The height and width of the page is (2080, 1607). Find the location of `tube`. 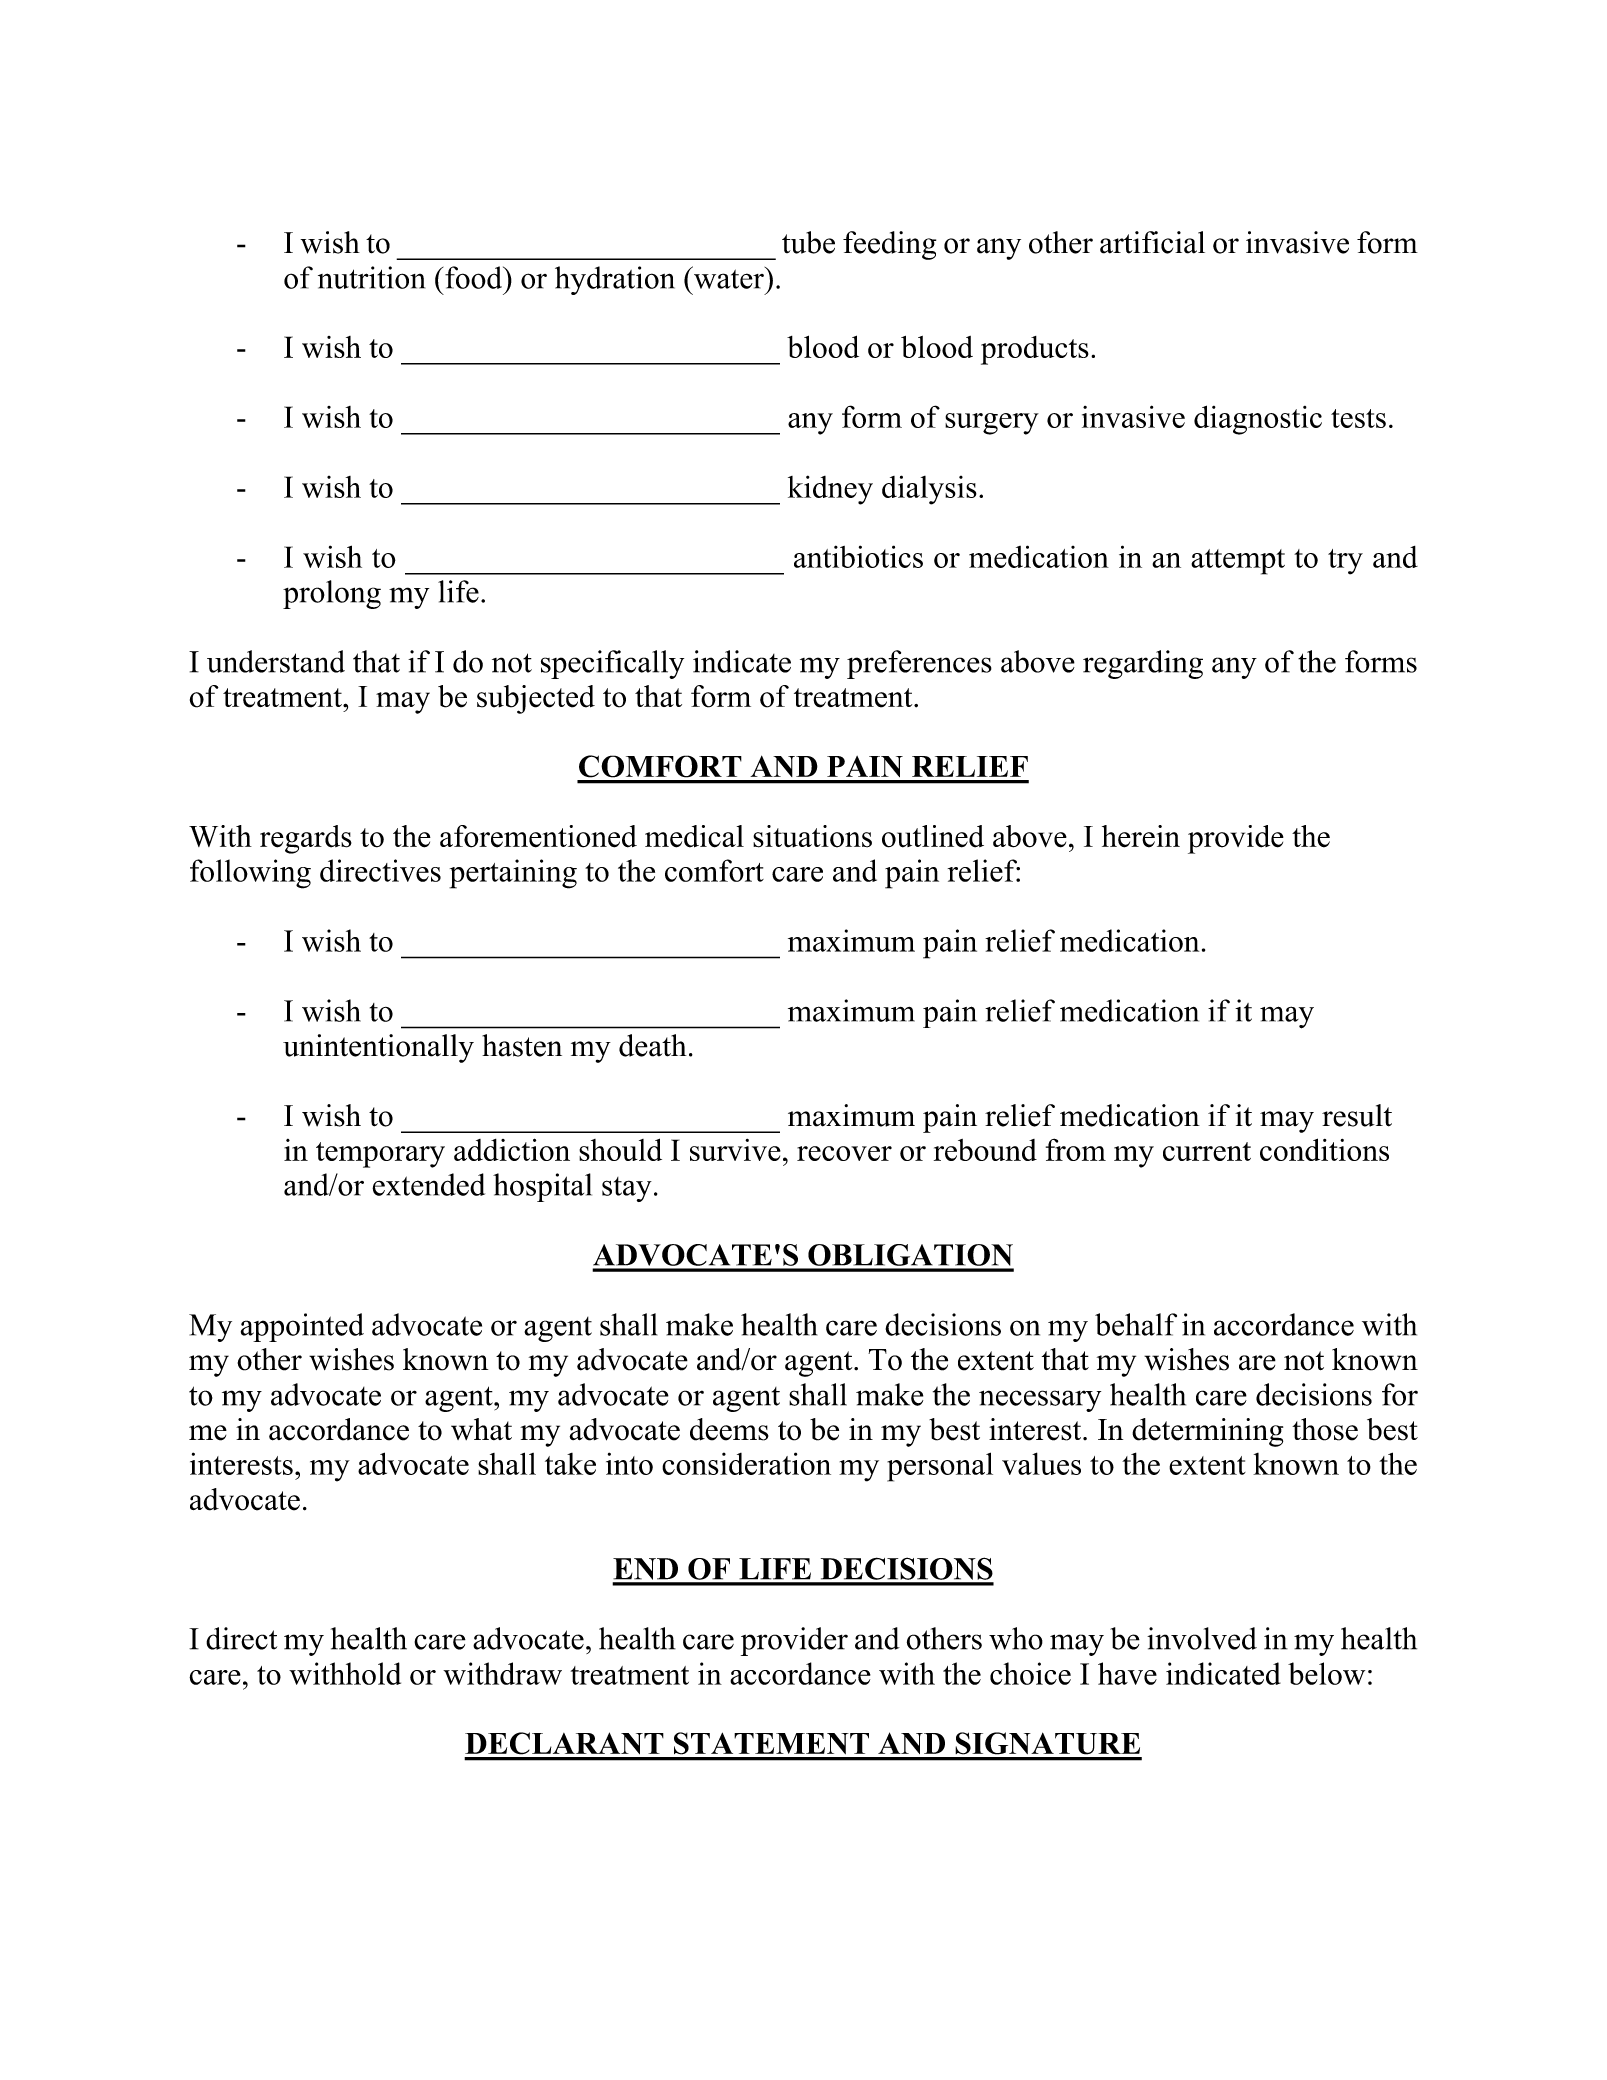

tube is located at coordinates (808, 242).
